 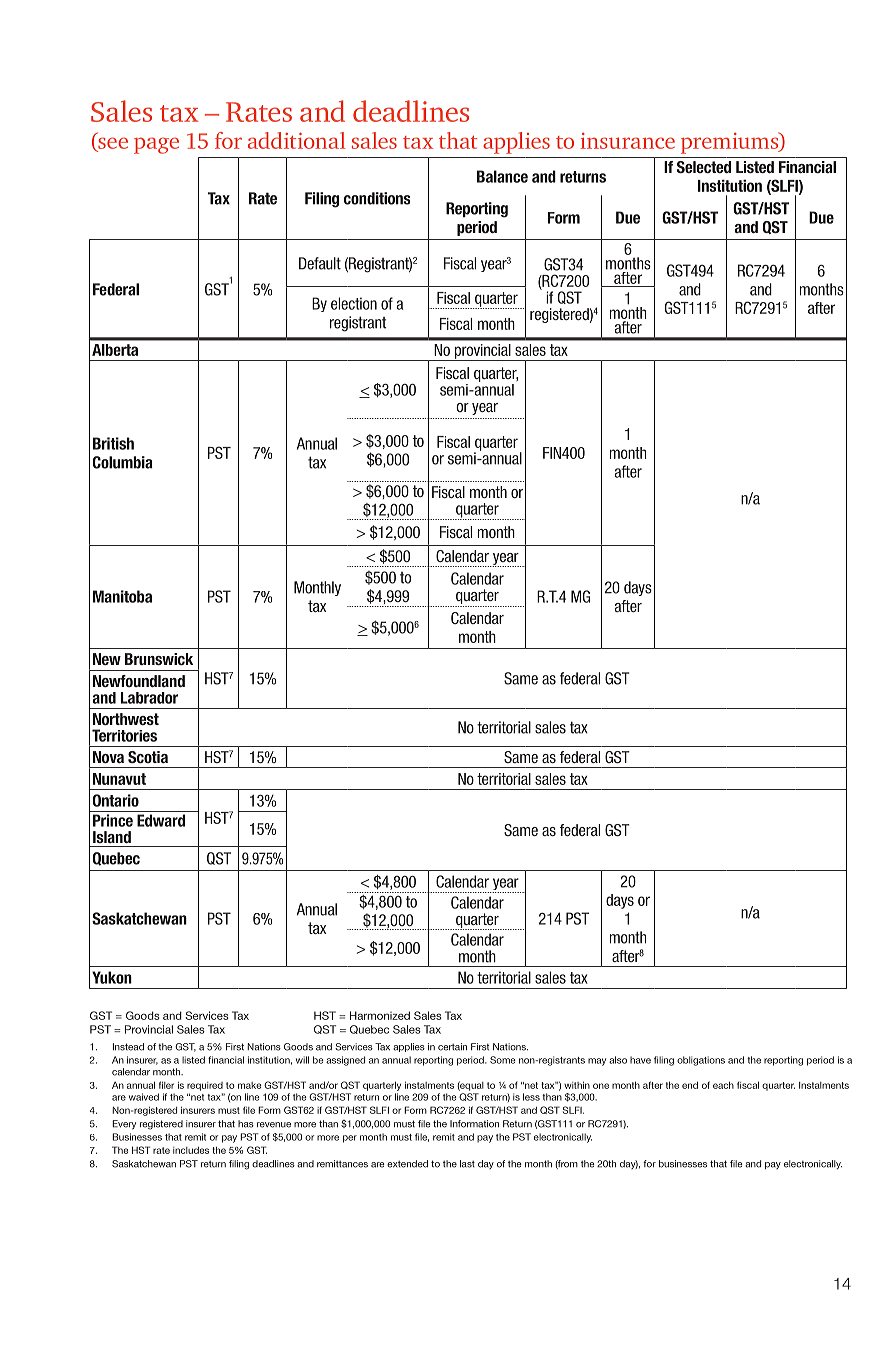 What do you see at coordinates (191, 1150) in the screenshot?
I see `includes` at bounding box center [191, 1150].
